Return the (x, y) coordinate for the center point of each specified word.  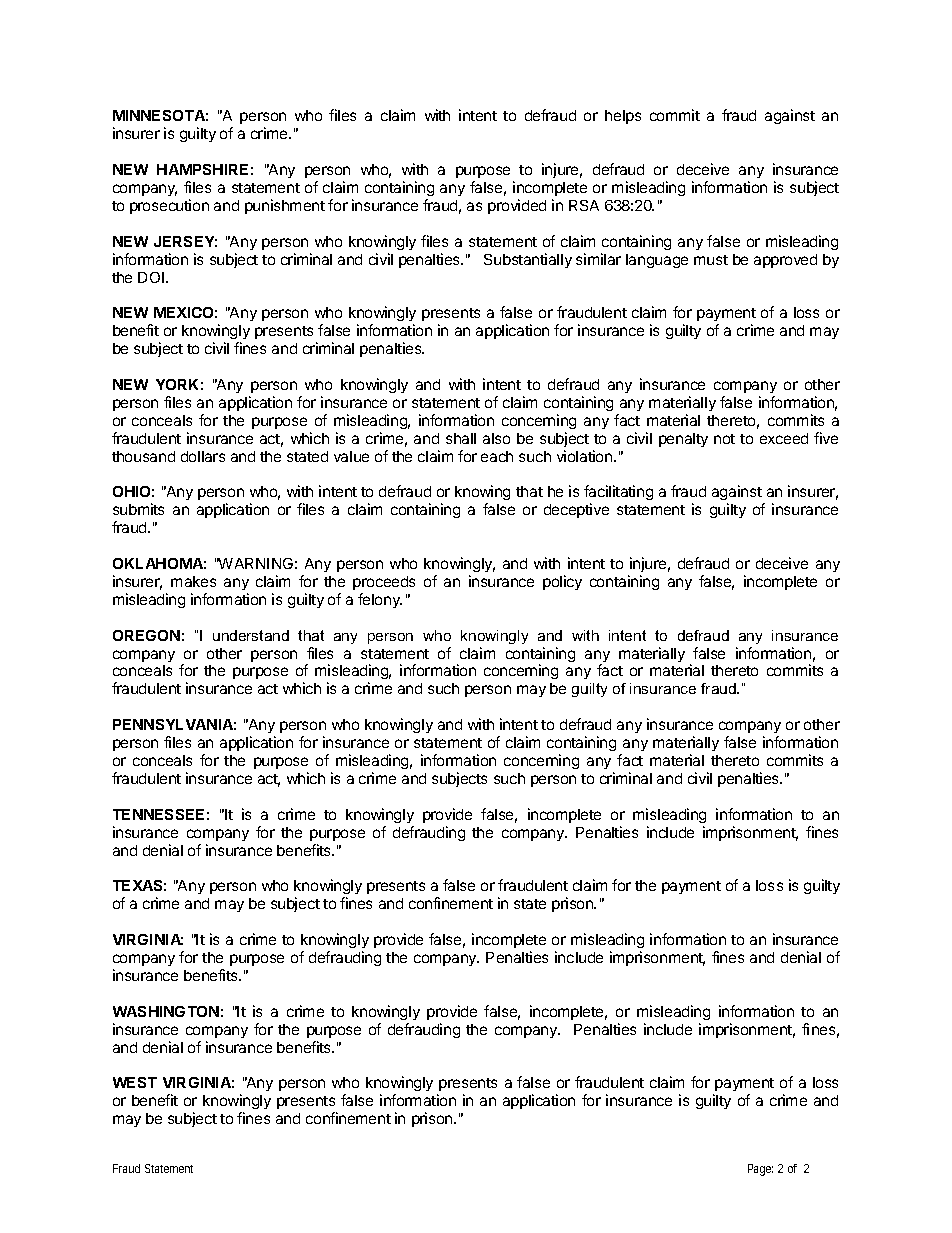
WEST (135, 1082)
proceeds (384, 583)
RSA (584, 205)
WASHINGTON (166, 1011)
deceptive (576, 510)
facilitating (618, 494)
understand (251, 635)
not (724, 439)
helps (623, 117)
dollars (203, 456)
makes (193, 581)
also (496, 438)
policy (562, 582)
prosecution (169, 206)
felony (380, 600)
